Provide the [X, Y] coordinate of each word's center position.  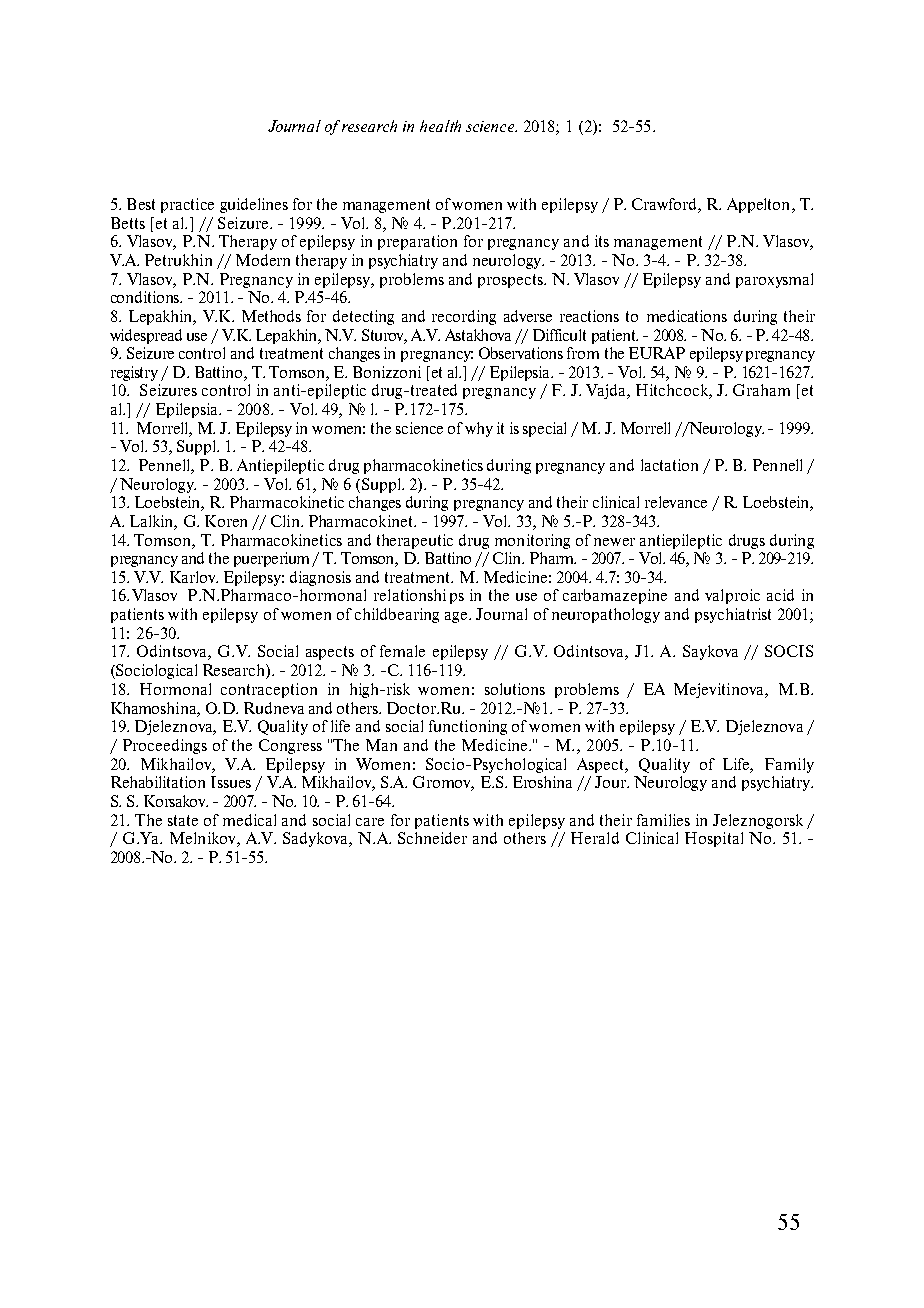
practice [187, 205]
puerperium [273, 559]
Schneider [432, 838]
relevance [676, 502]
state [183, 820]
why [479, 429]
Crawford [665, 205]
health [440, 126]
